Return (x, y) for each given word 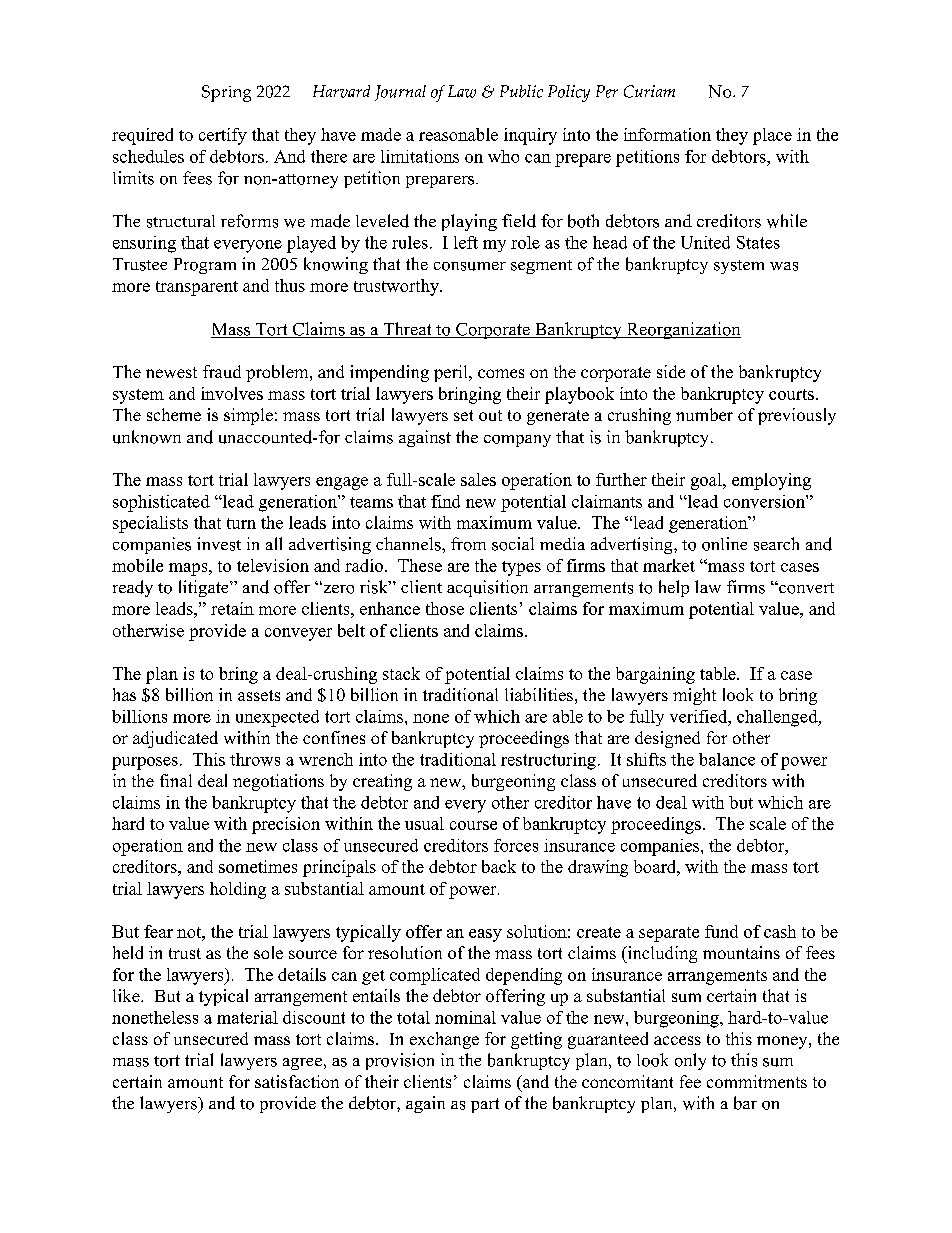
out (490, 415)
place (772, 136)
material (247, 1017)
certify (223, 136)
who (503, 156)
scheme (174, 414)
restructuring (548, 761)
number (704, 414)
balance (727, 759)
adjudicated (175, 739)
